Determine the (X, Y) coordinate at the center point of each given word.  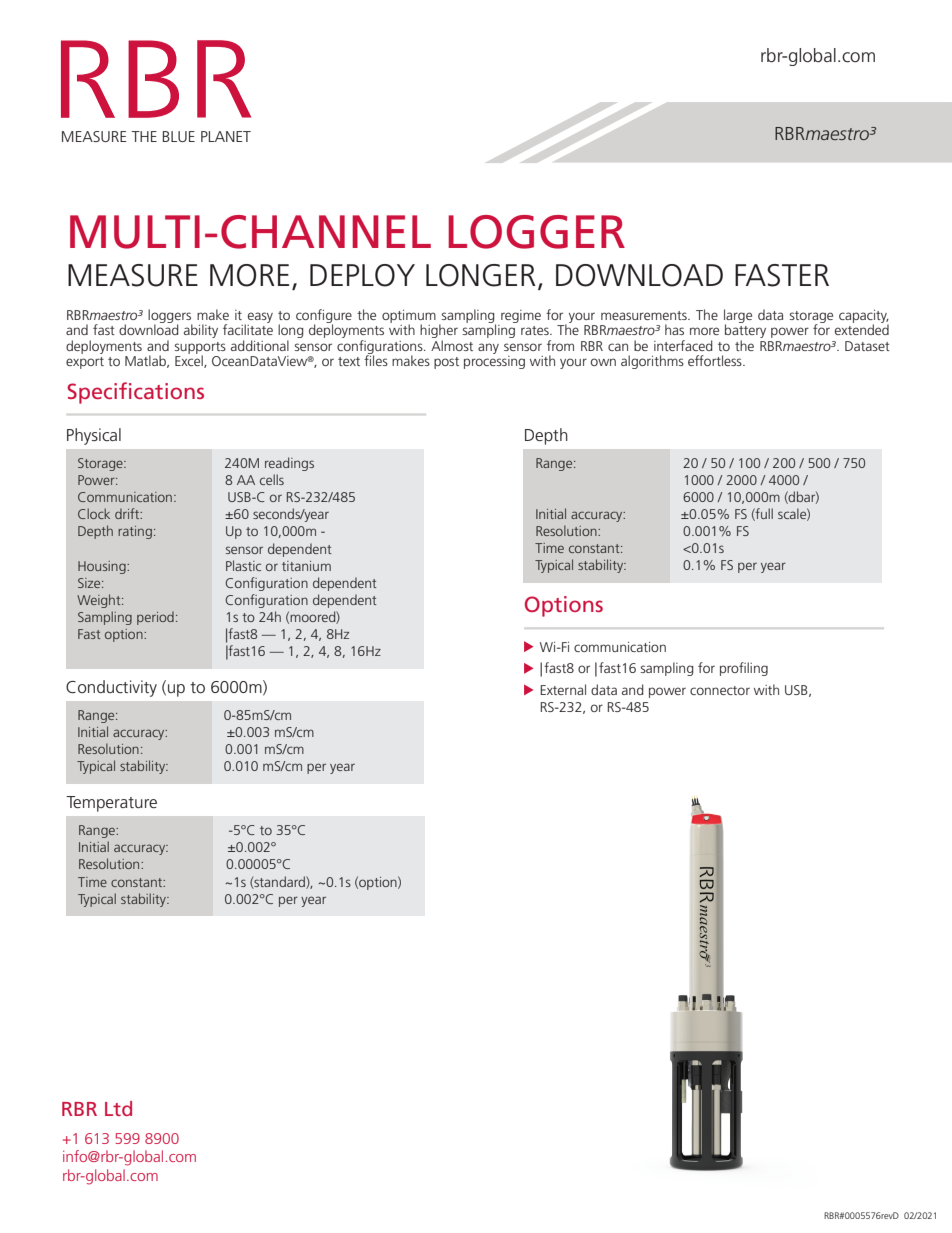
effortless (716, 360)
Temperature (111, 804)
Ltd (118, 1108)
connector (720, 690)
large (738, 317)
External (563, 689)
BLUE (179, 136)
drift (128, 513)
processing (494, 362)
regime (521, 316)
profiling (744, 669)
